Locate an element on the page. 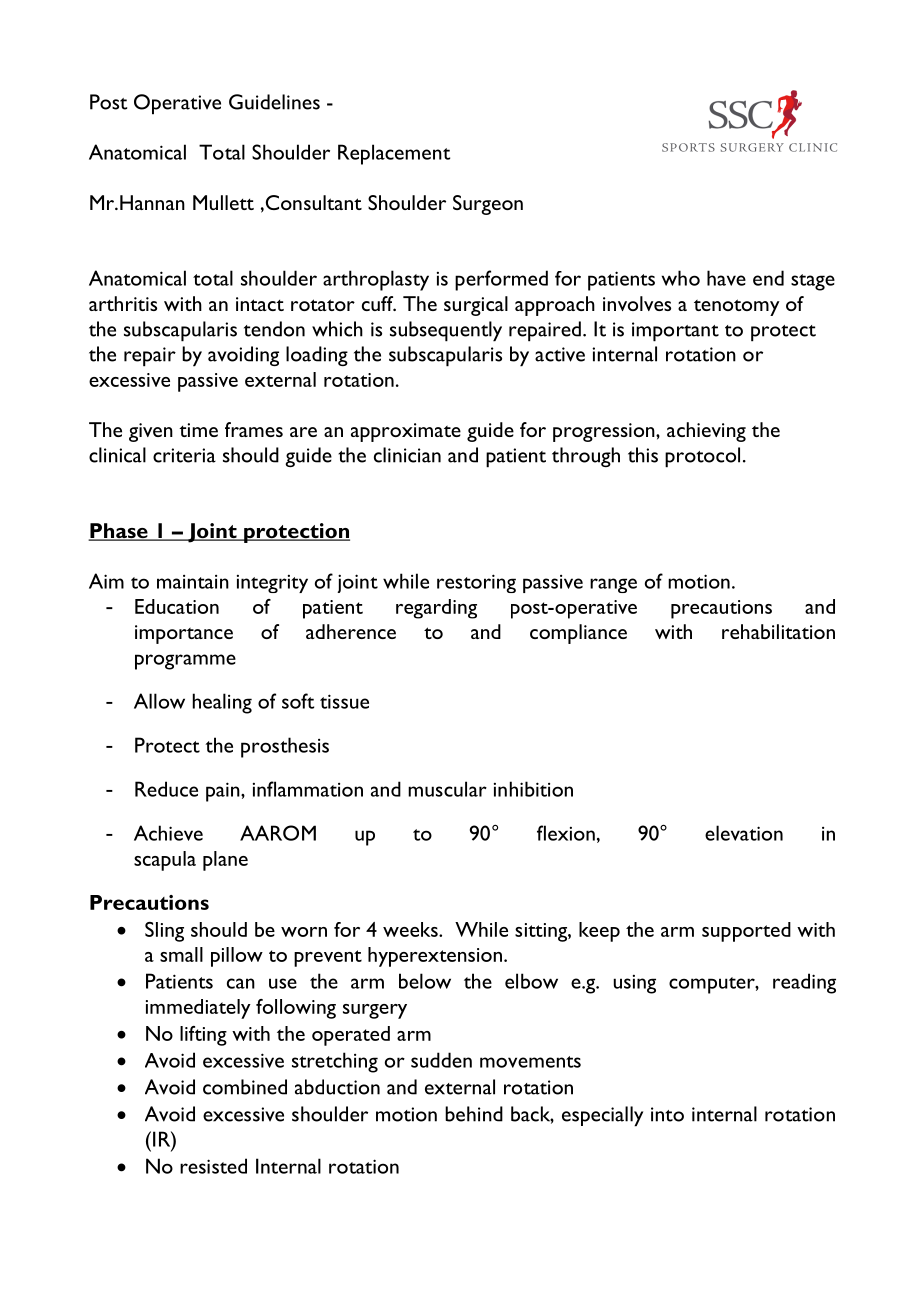 The height and width of the document is (1308, 924). supported is located at coordinates (746, 932).
